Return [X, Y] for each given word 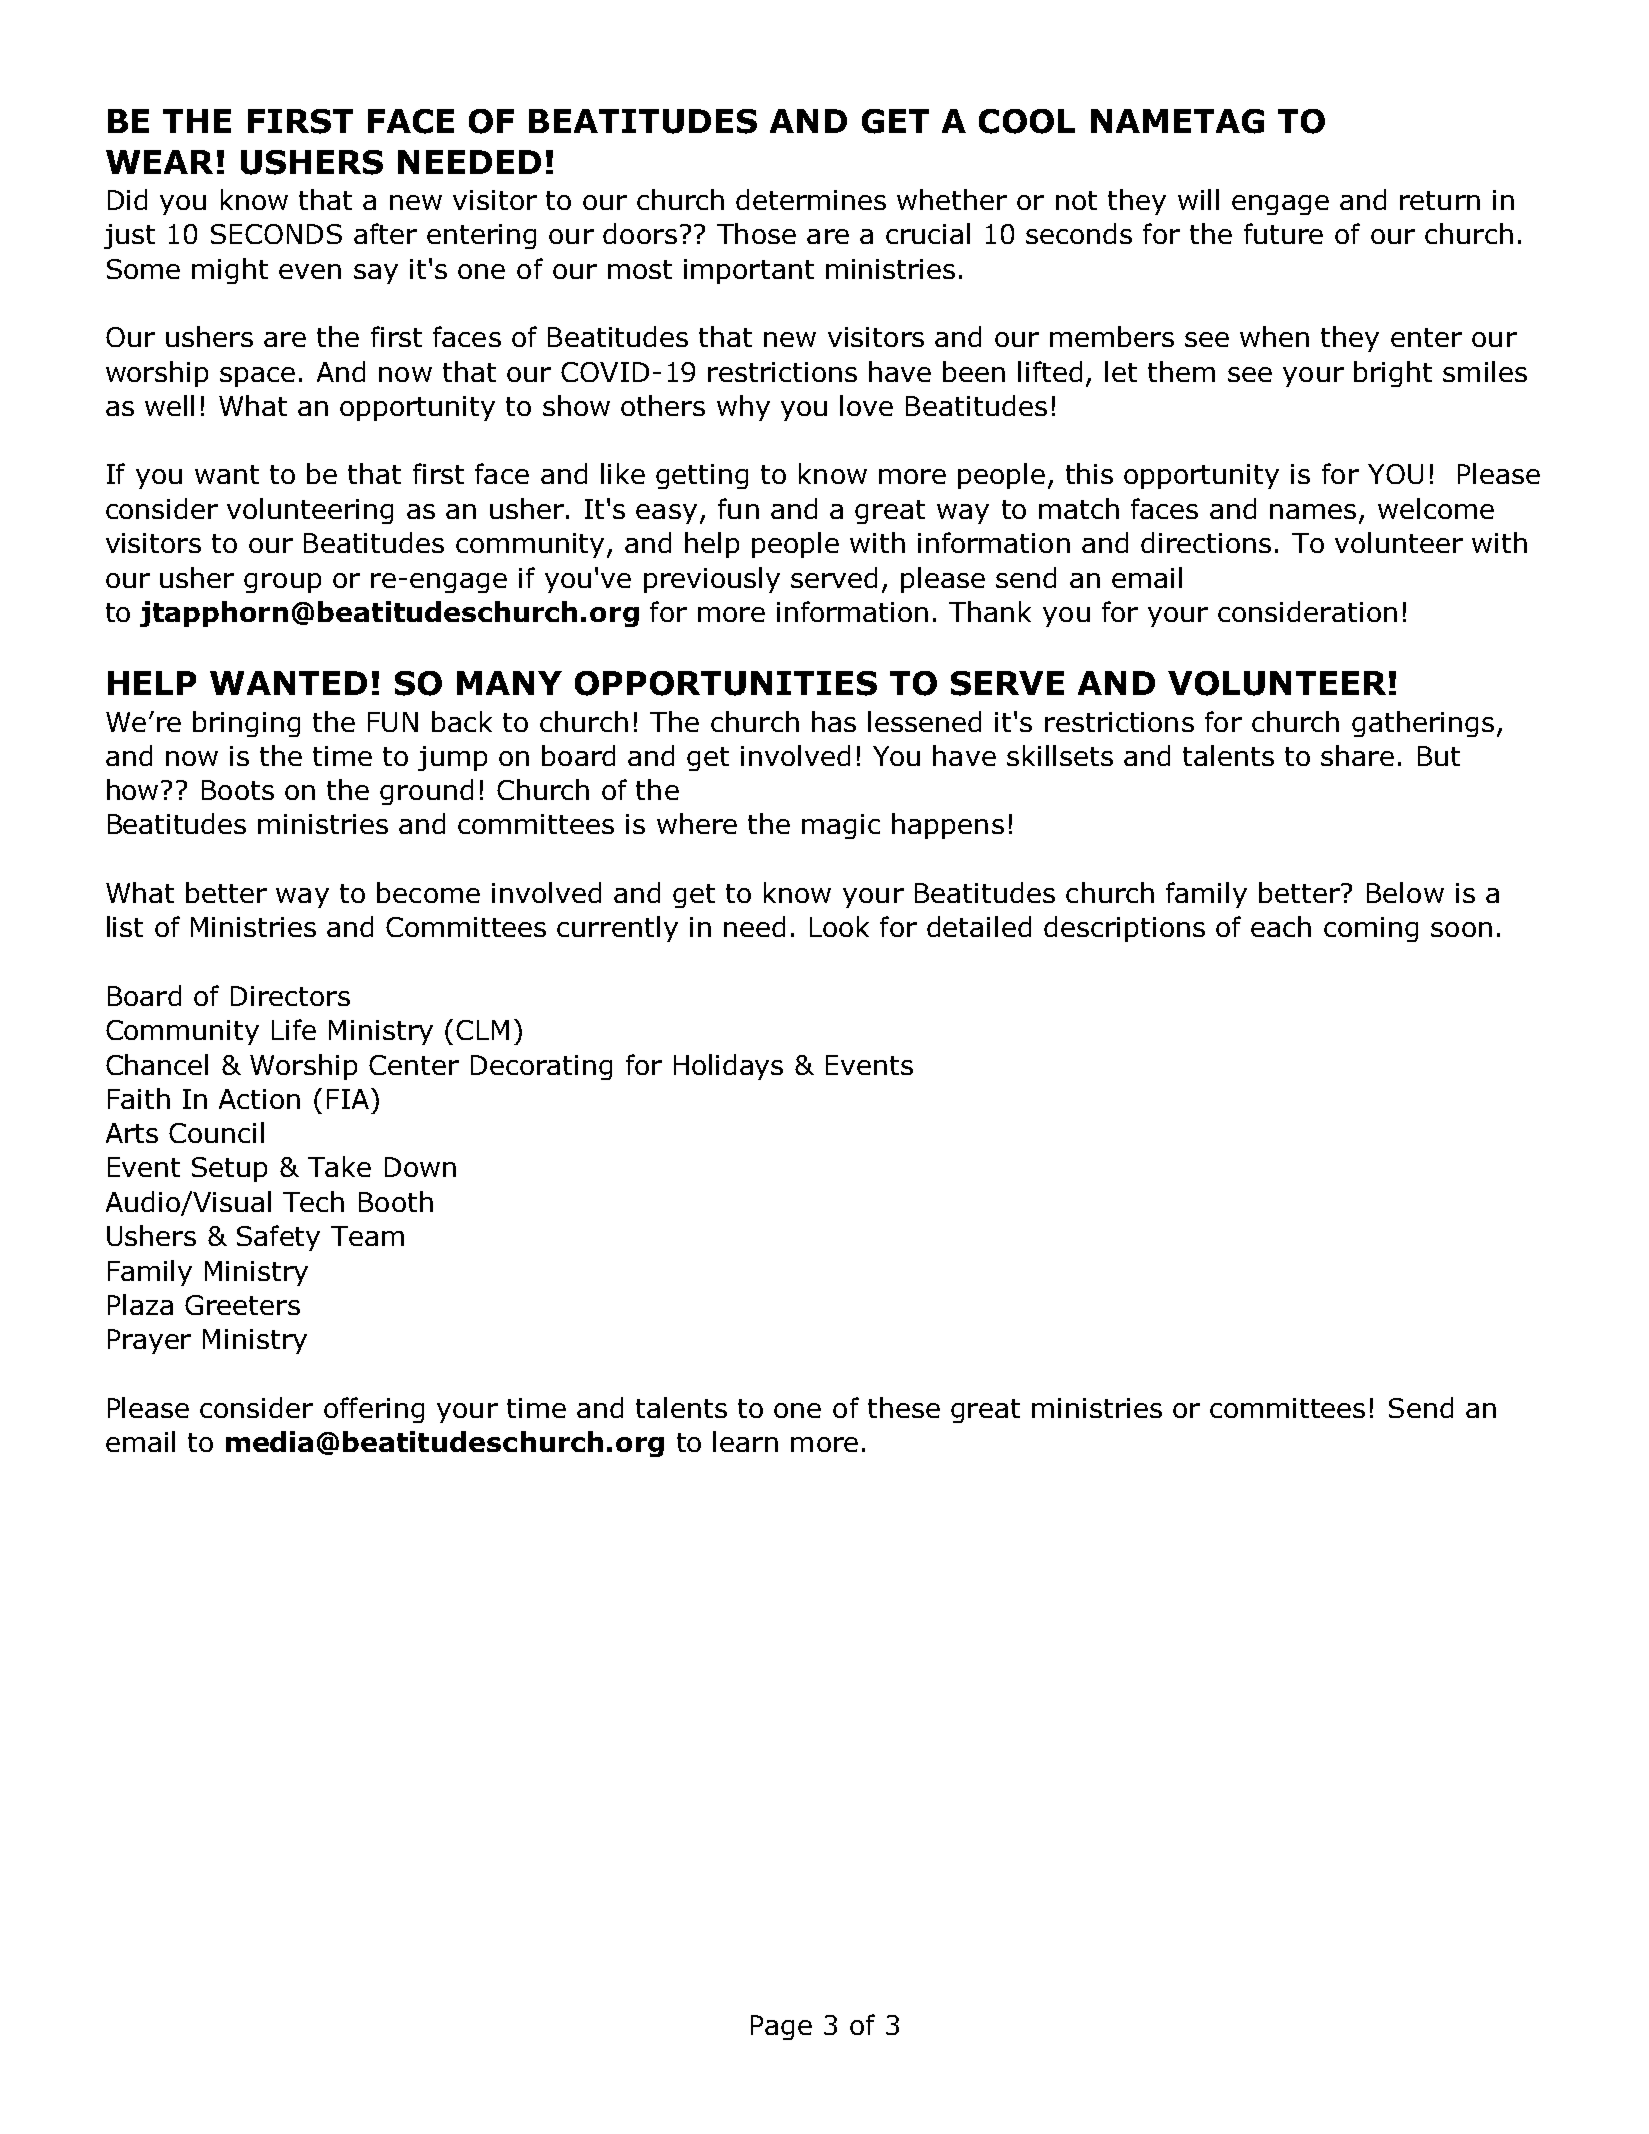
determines [811, 199]
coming [1371, 929]
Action [259, 1099]
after [385, 233]
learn [745, 1441]
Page [781, 2027]
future [1283, 233]
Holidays [728, 1067]
